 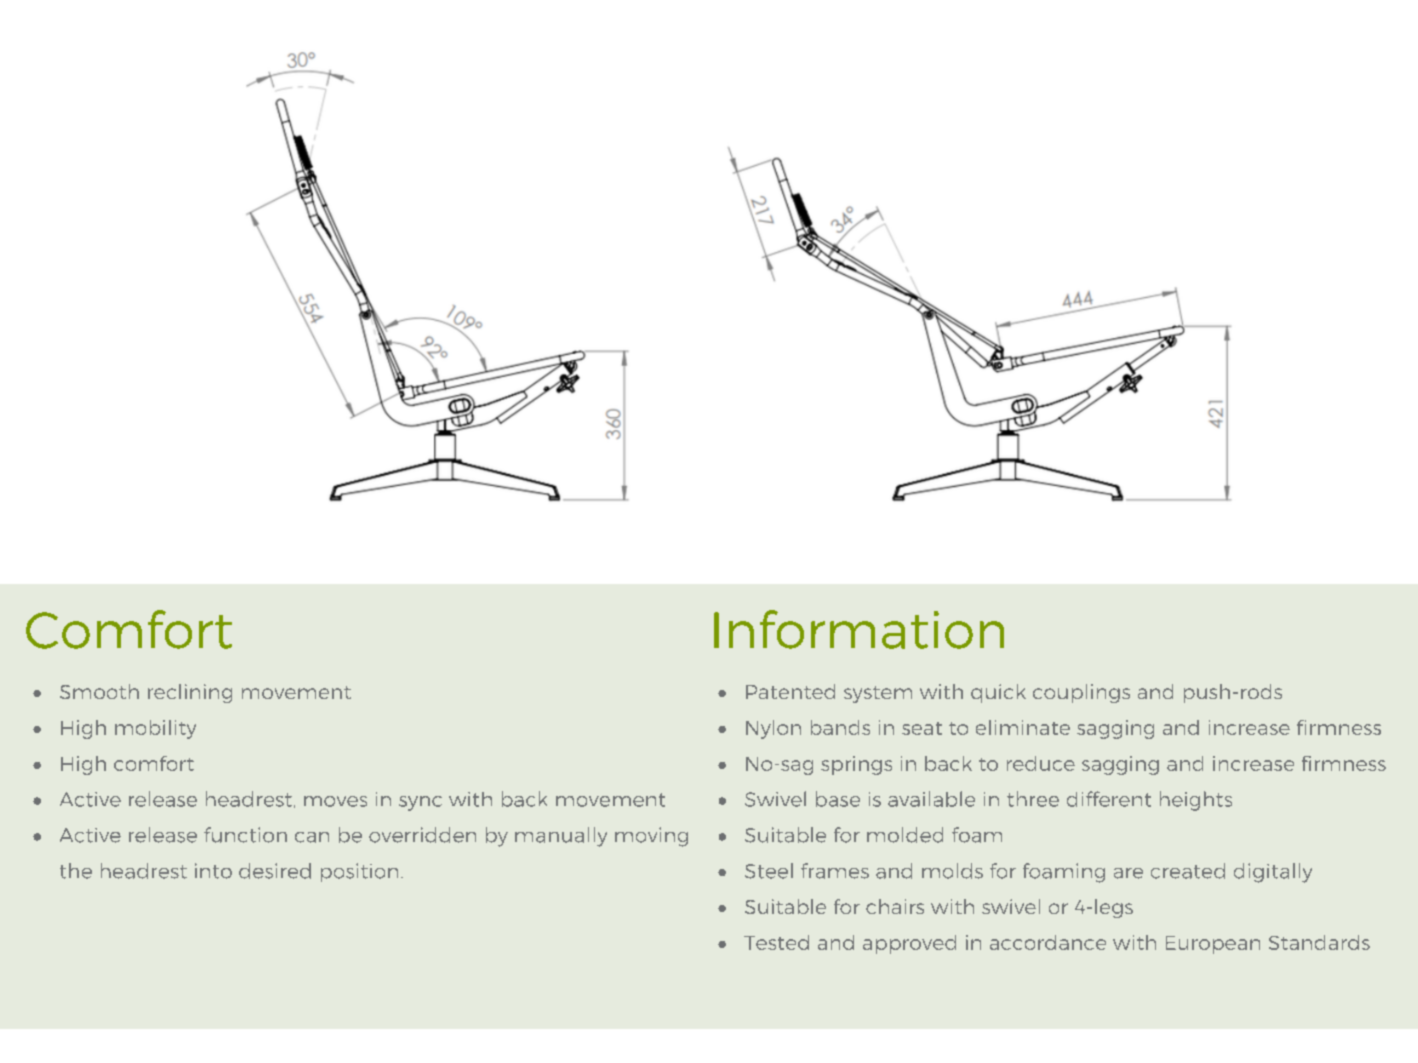 I want to click on European, so click(x=1213, y=945).
